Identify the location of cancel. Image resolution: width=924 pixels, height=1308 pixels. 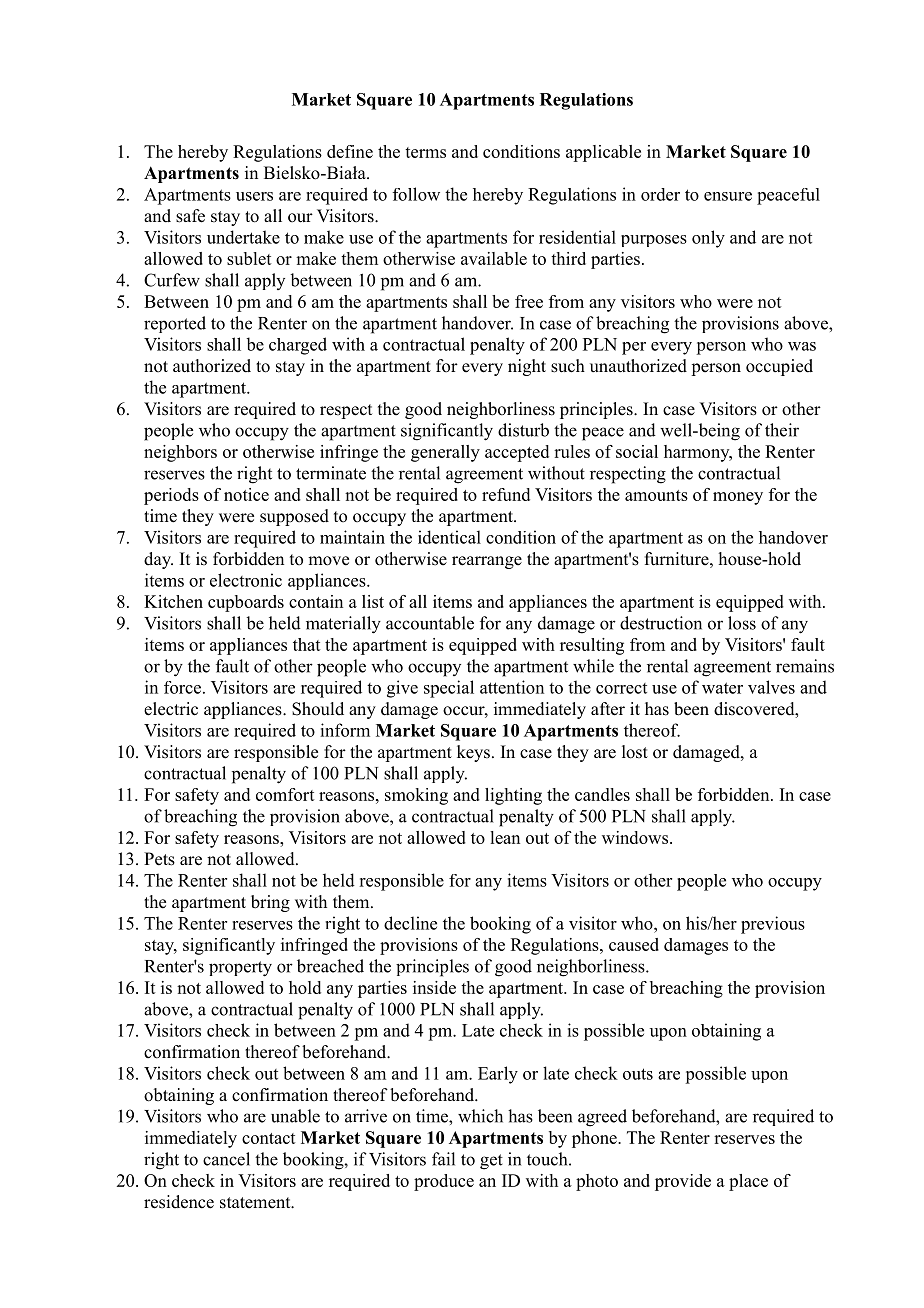
(226, 1159).
